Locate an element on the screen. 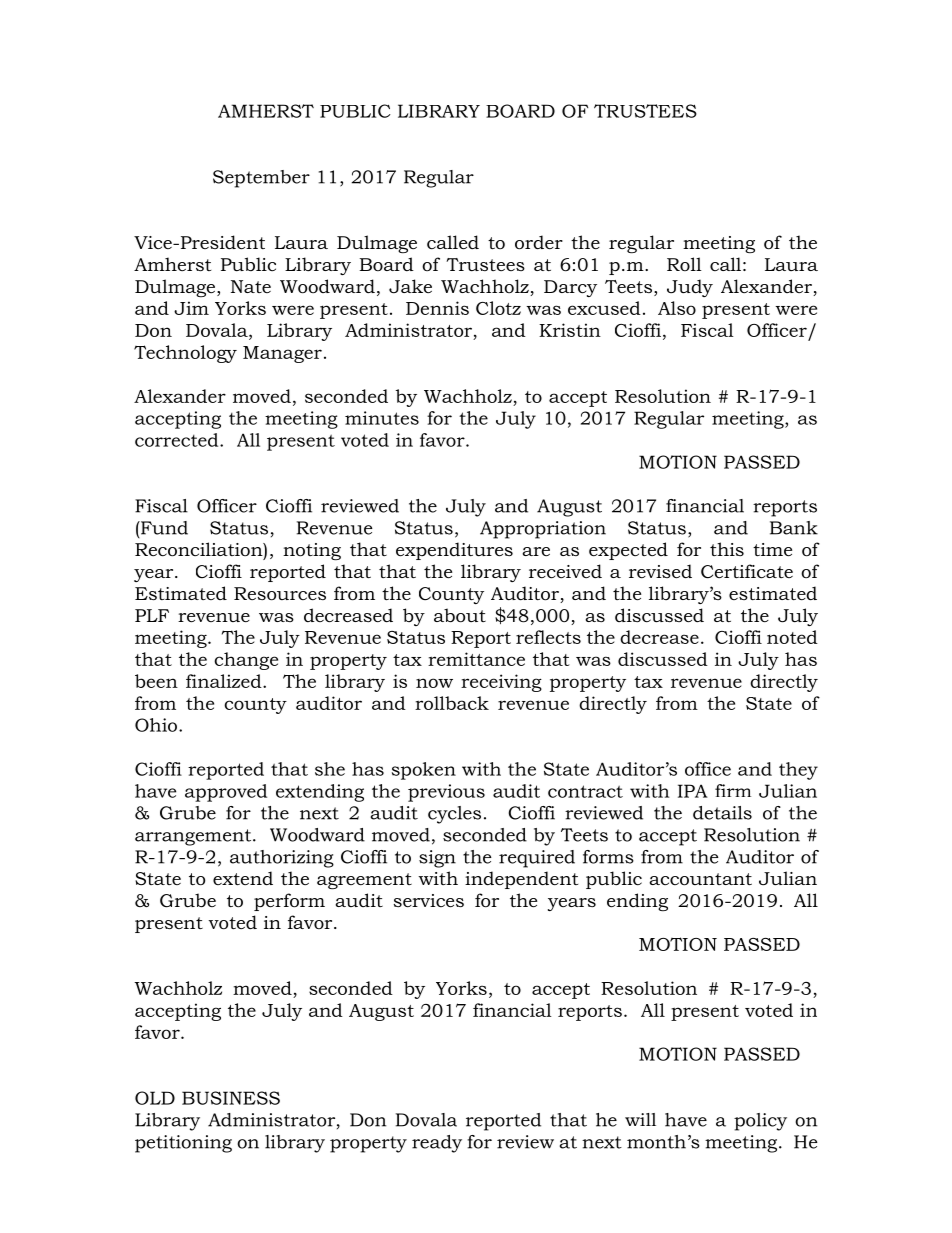 This screenshot has width=952, height=1233. policy is located at coordinates (760, 1122).
